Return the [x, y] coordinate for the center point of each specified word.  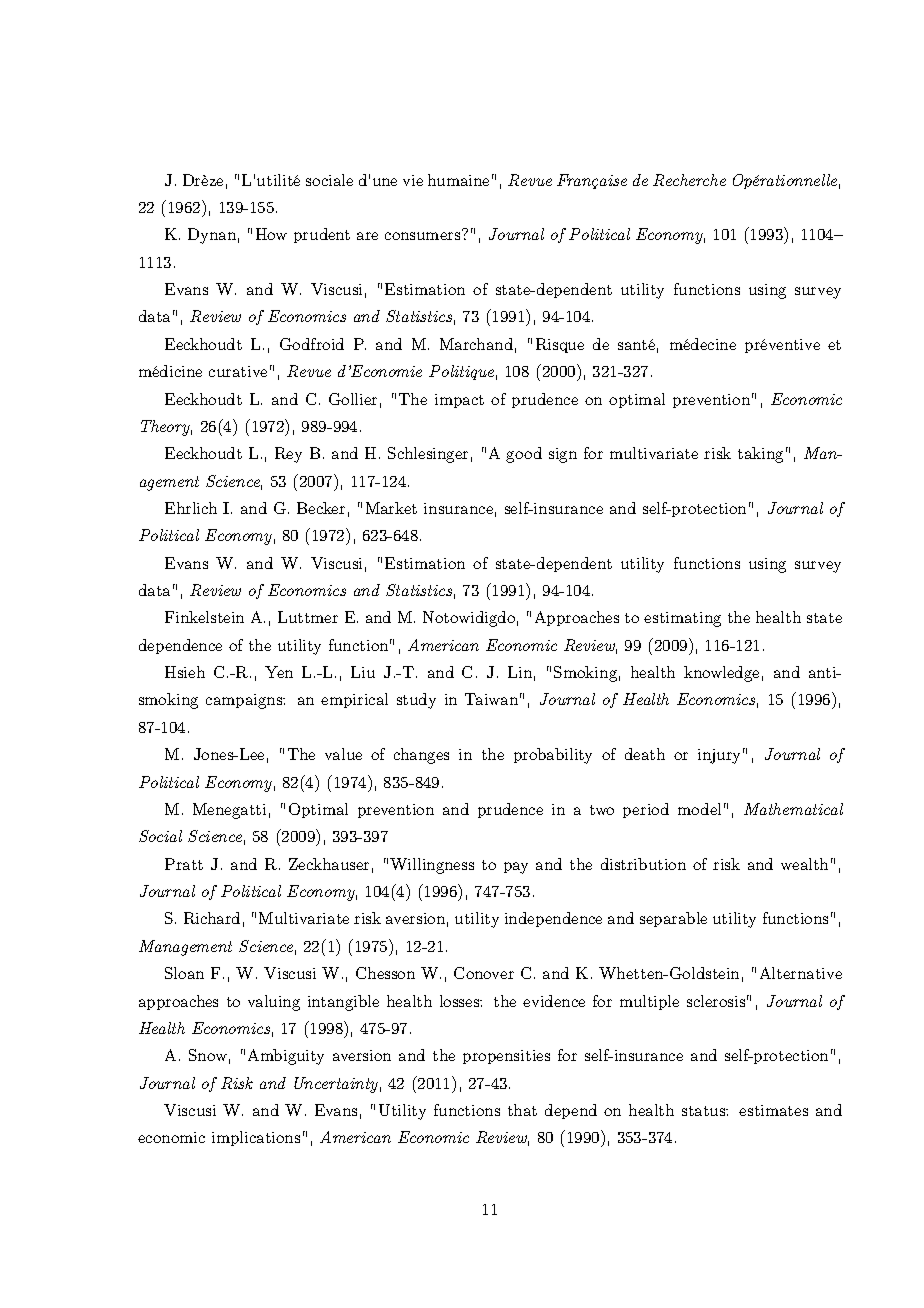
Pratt [184, 864]
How [271, 234]
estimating [682, 619]
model [699, 809]
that [522, 1110]
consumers [422, 236]
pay [516, 868]
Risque [560, 345]
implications [256, 1138]
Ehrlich [191, 508]
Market [391, 508]
